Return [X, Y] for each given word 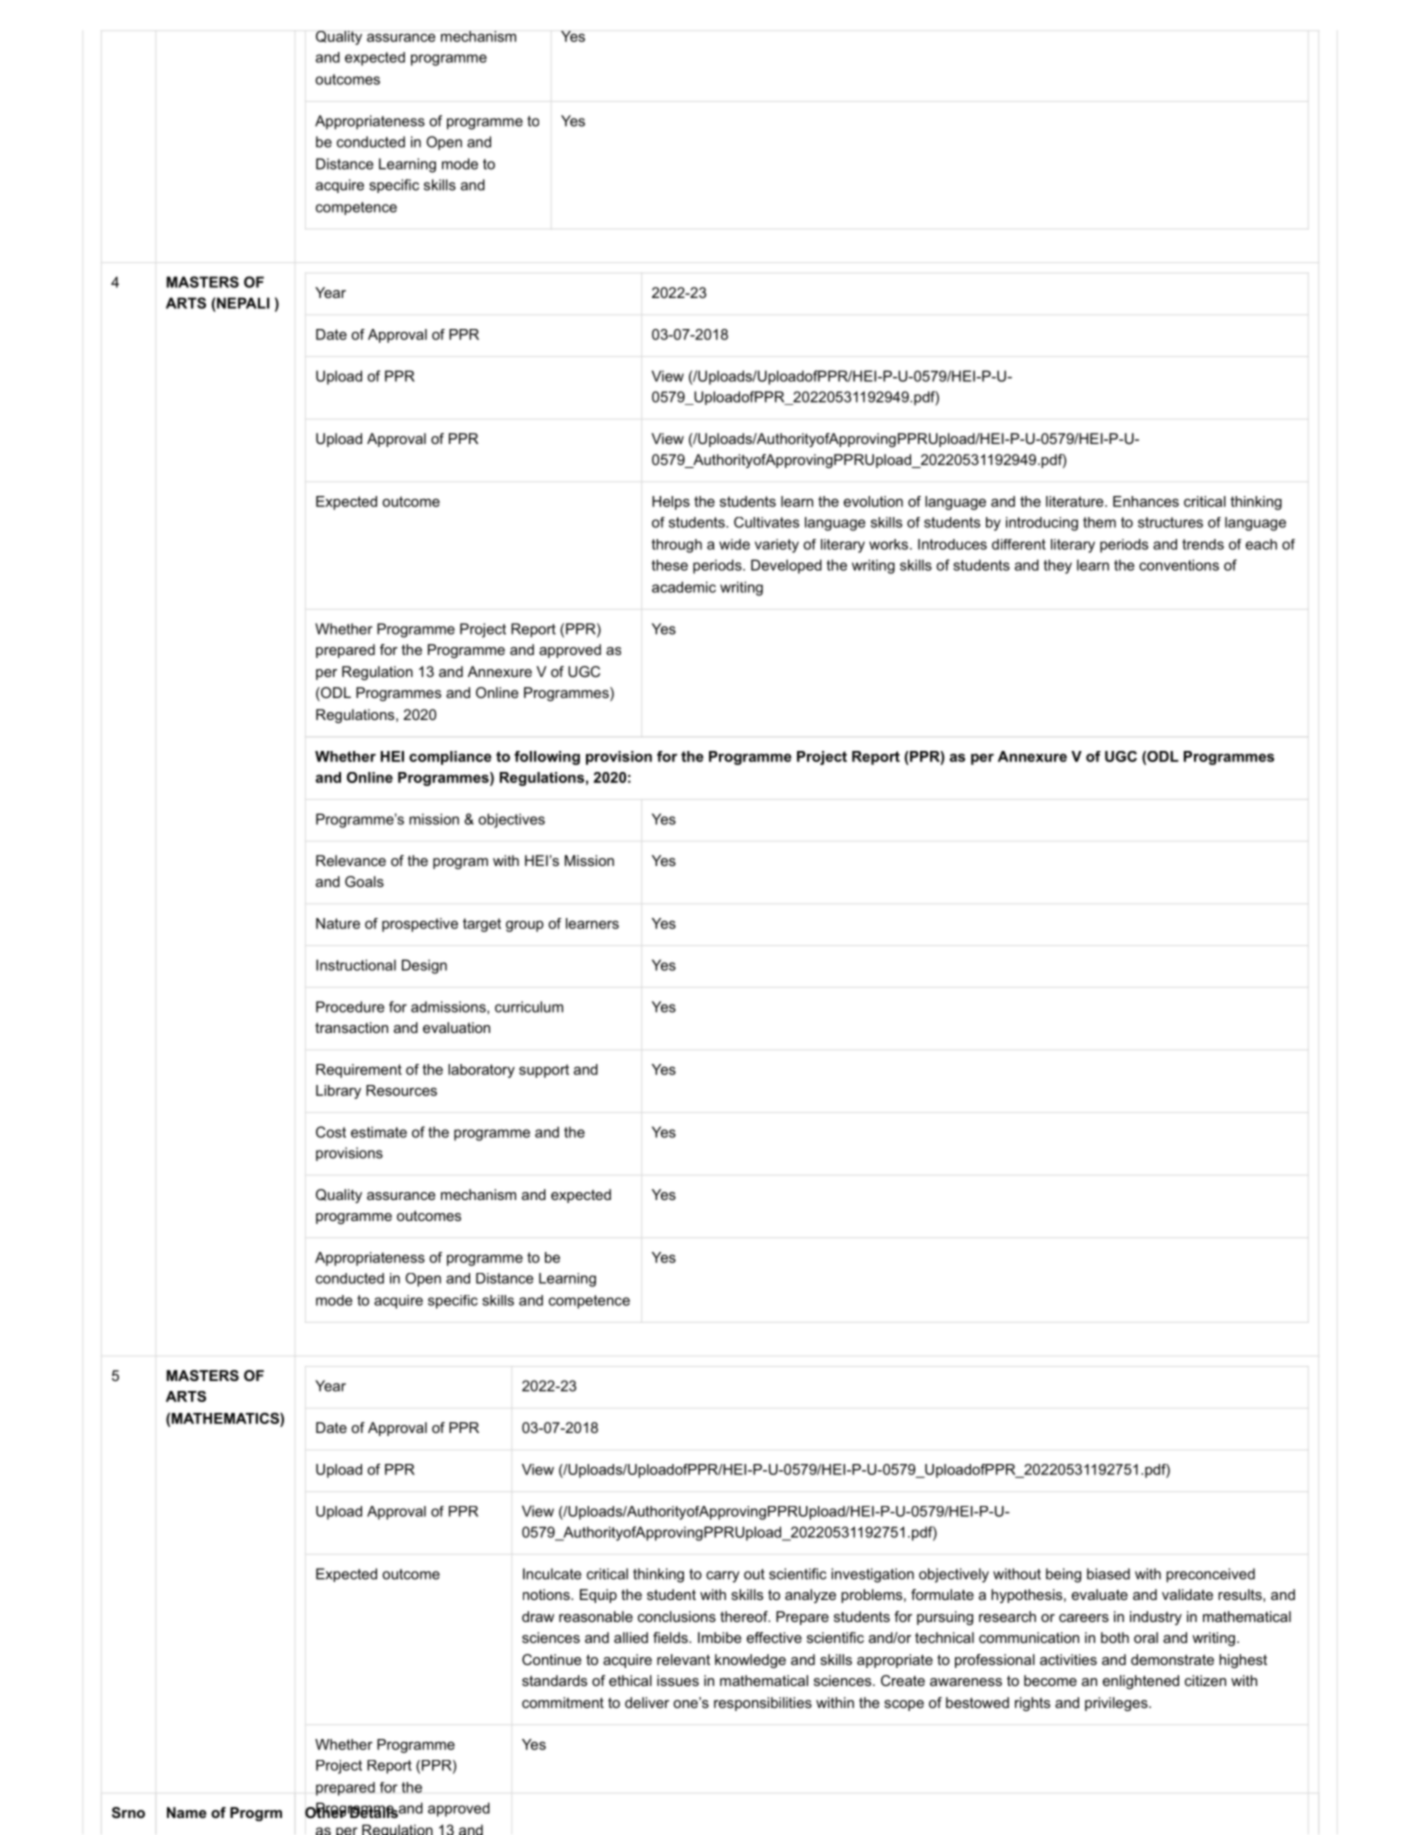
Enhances [1146, 501]
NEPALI [242, 303]
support [544, 1071]
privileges [1117, 1704]
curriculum [529, 1007]
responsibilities [763, 1704]
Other [325, 1811]
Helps [671, 503]
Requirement [359, 1071]
